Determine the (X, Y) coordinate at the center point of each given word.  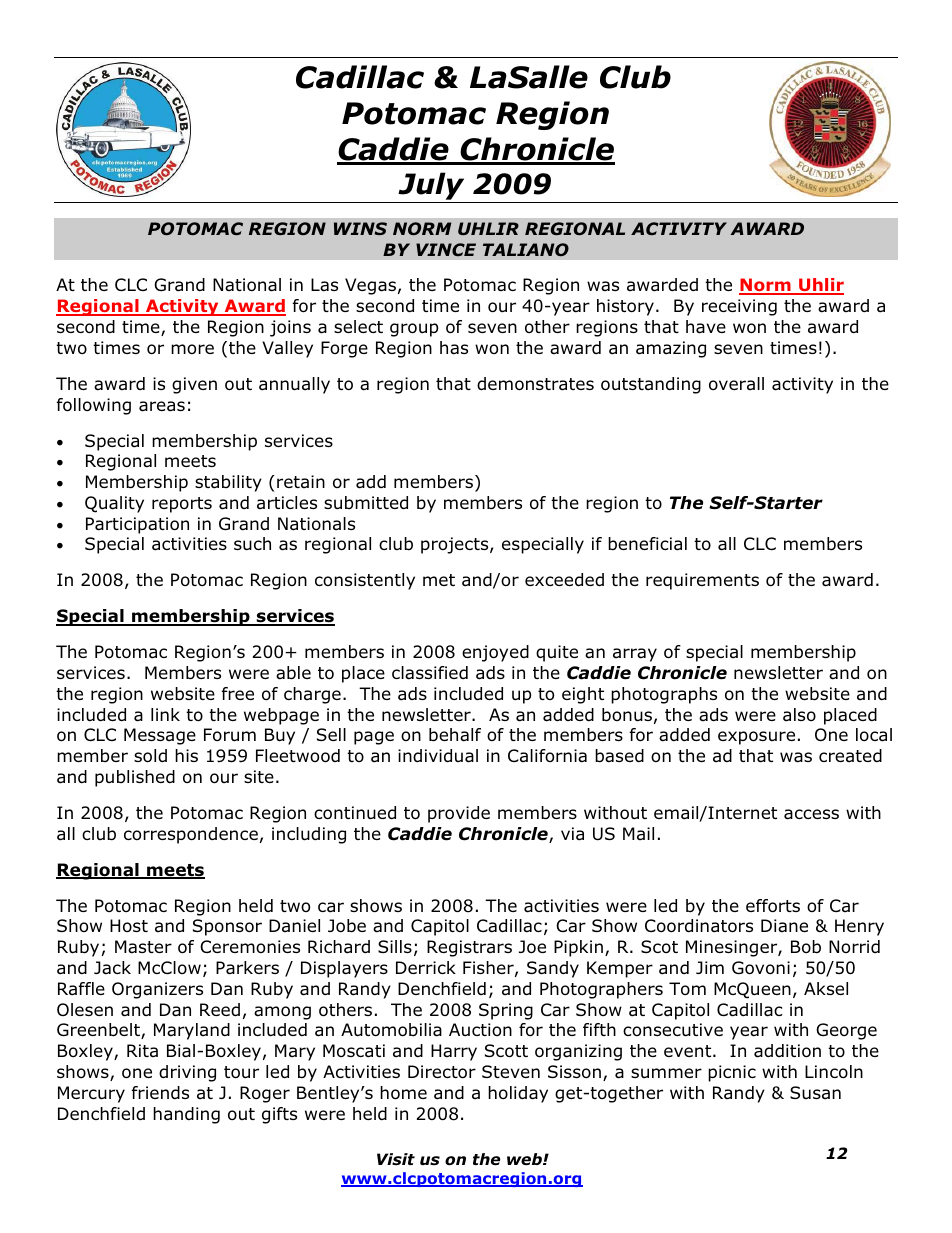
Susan (815, 1092)
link (165, 714)
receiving (739, 307)
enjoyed (495, 653)
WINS (360, 228)
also (799, 715)
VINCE (446, 249)
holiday (518, 1094)
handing (186, 1115)
